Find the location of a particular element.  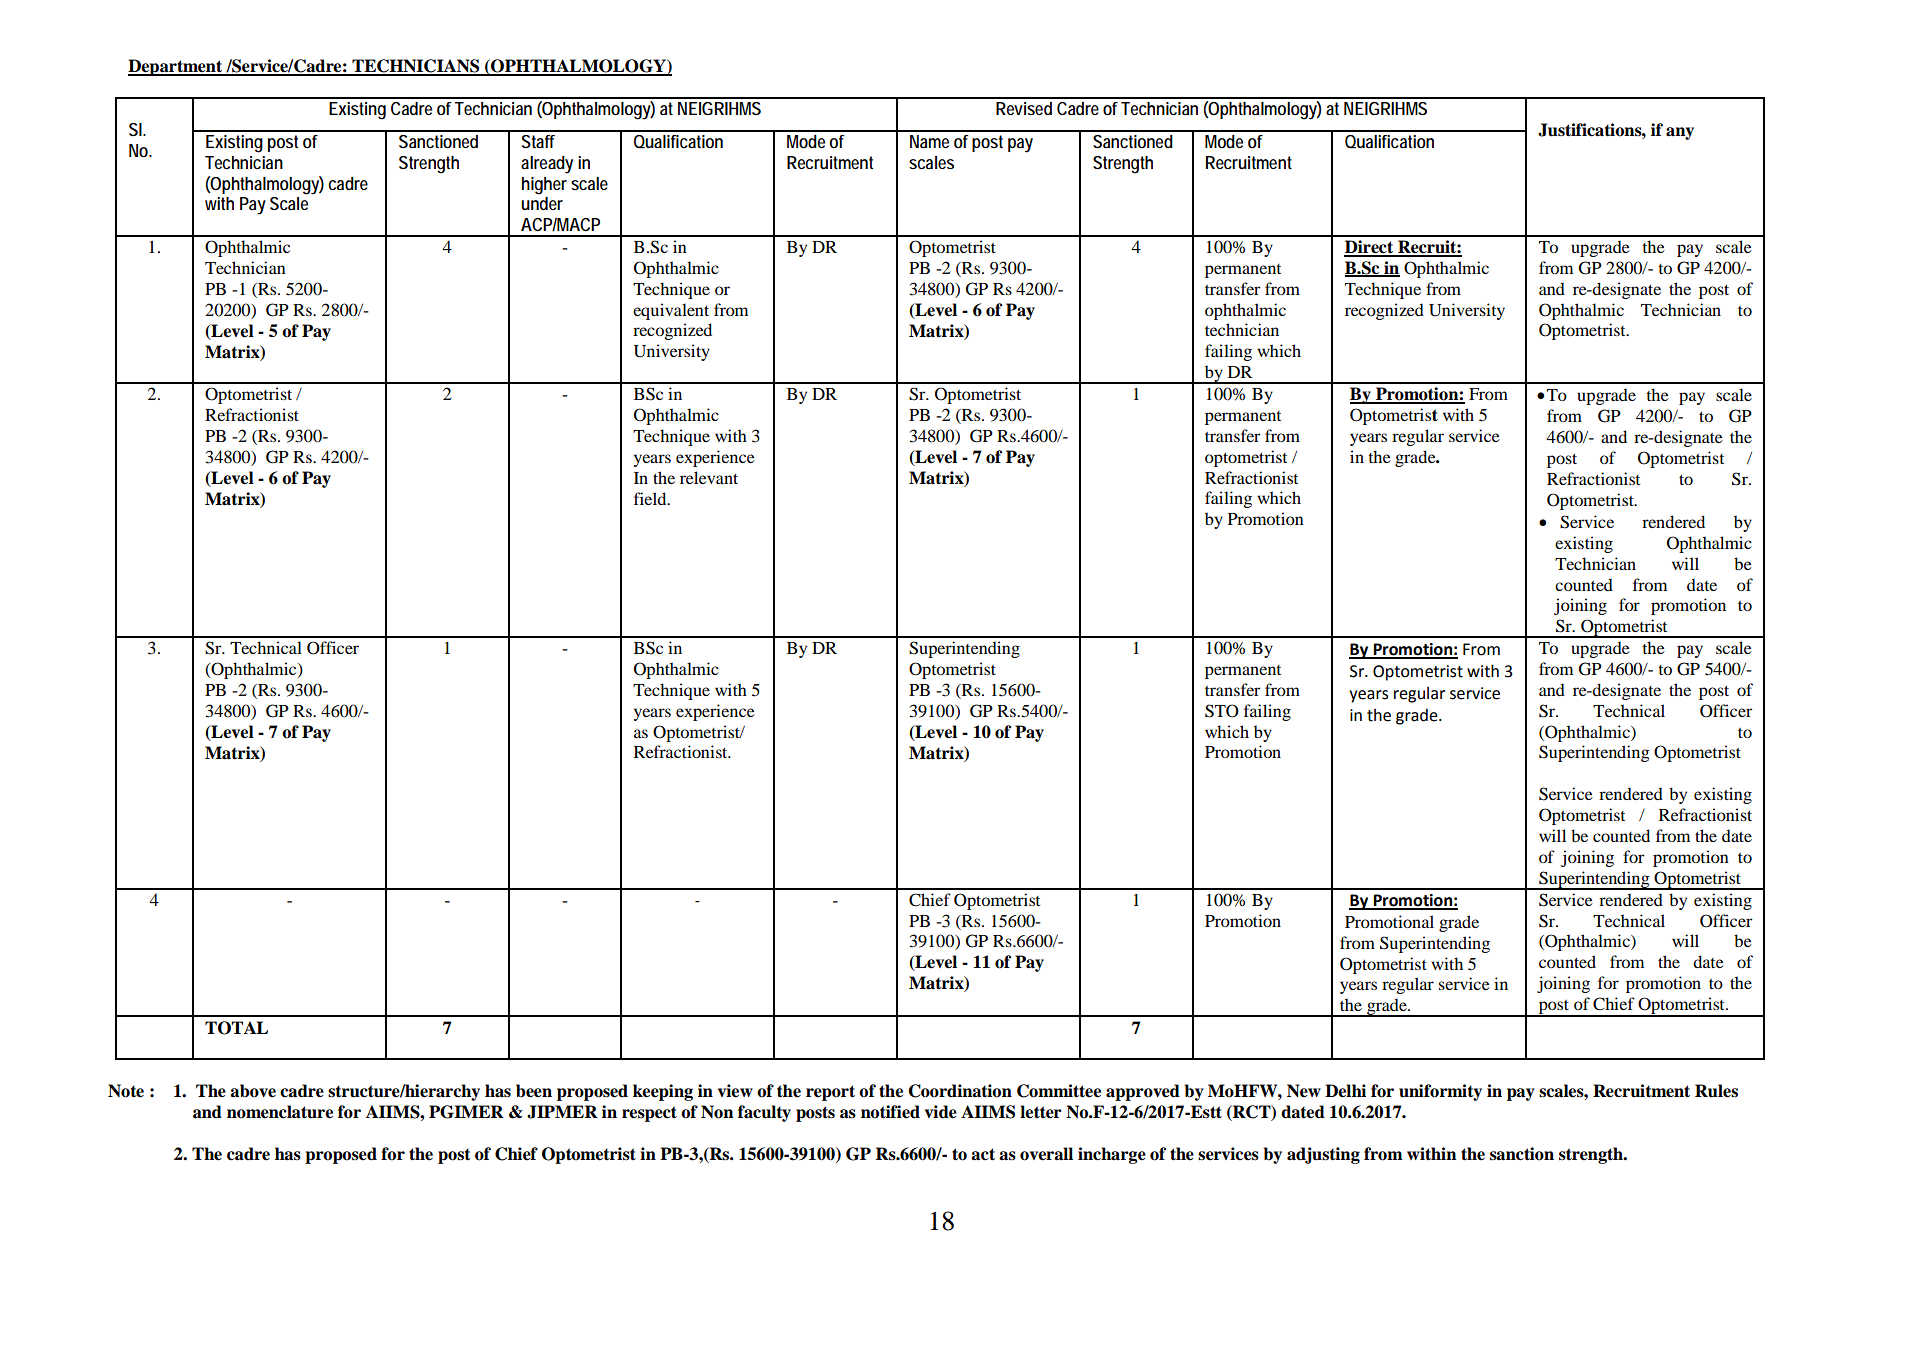

TOTAL is located at coordinates (236, 1028).
